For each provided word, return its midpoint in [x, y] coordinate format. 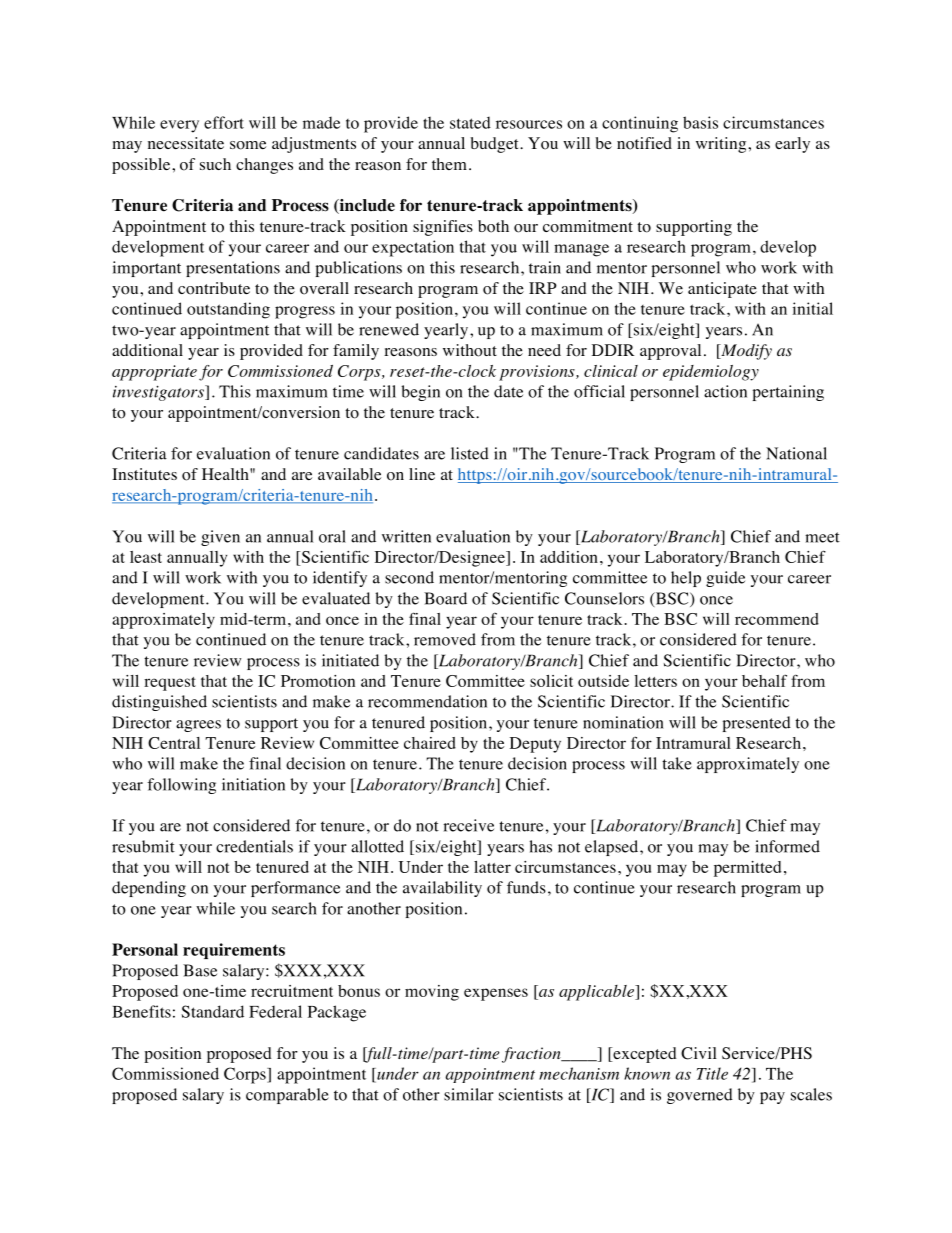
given [220, 538]
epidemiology [711, 373]
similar [469, 1094]
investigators [159, 393]
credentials [254, 846]
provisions [538, 373]
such [215, 164]
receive [468, 825]
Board [445, 598]
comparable [287, 1096]
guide [725, 579]
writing [722, 145]
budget [495, 145]
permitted [747, 869]
